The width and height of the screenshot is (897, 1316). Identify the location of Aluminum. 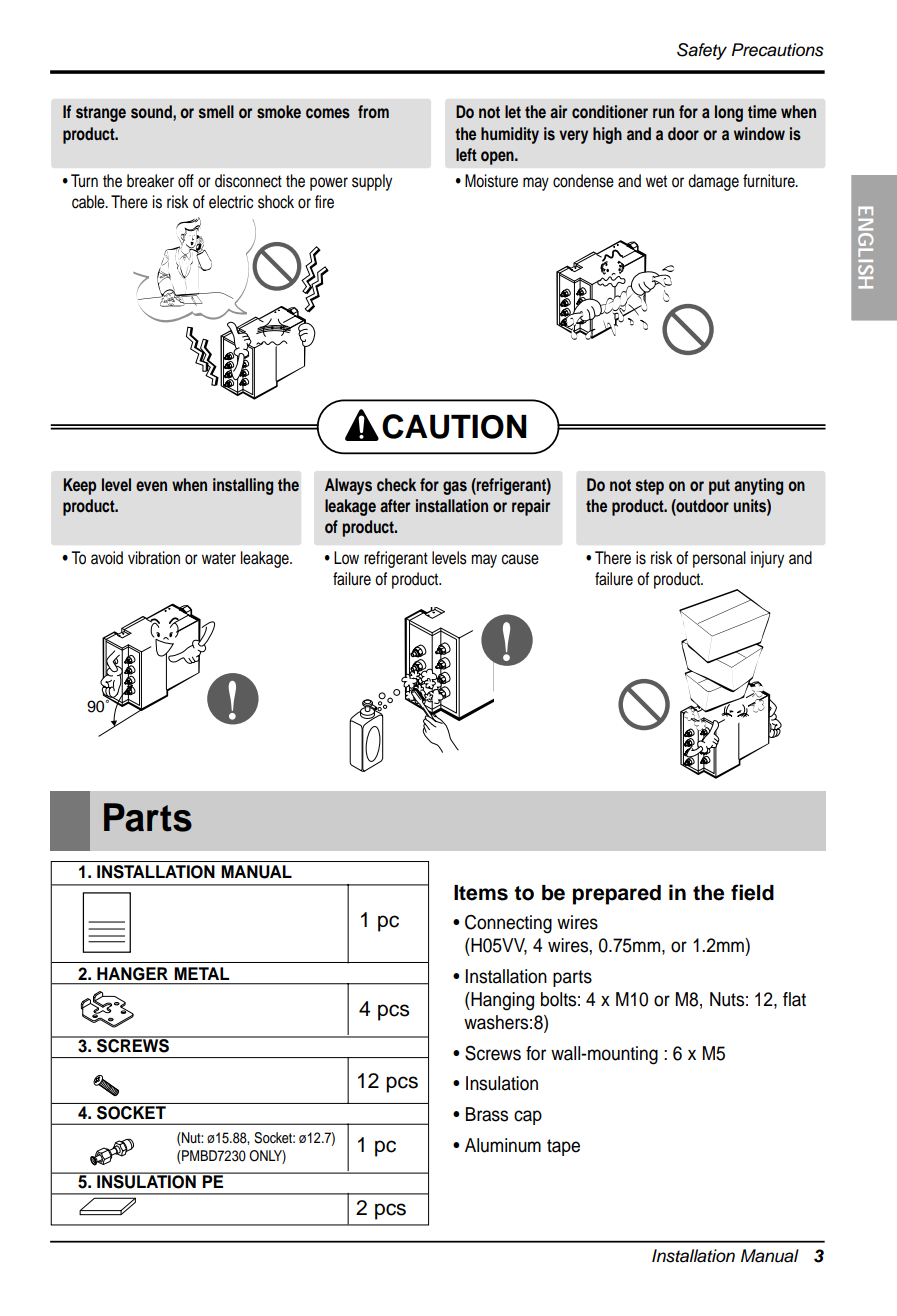
(503, 1145).
